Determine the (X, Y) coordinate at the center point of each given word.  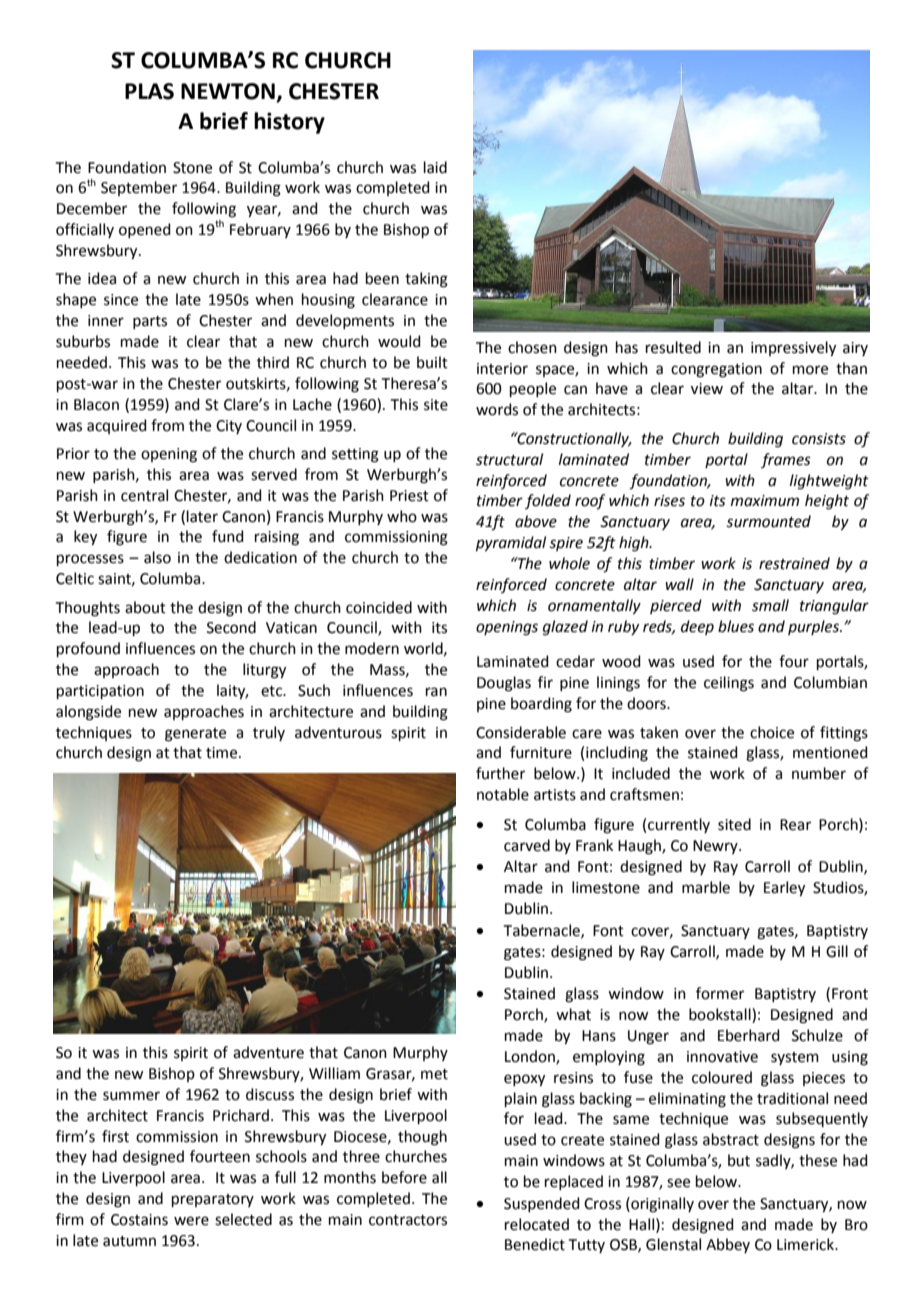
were (191, 1221)
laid (435, 167)
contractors (408, 1220)
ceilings (729, 684)
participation (100, 692)
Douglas (504, 684)
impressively (793, 349)
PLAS (149, 91)
